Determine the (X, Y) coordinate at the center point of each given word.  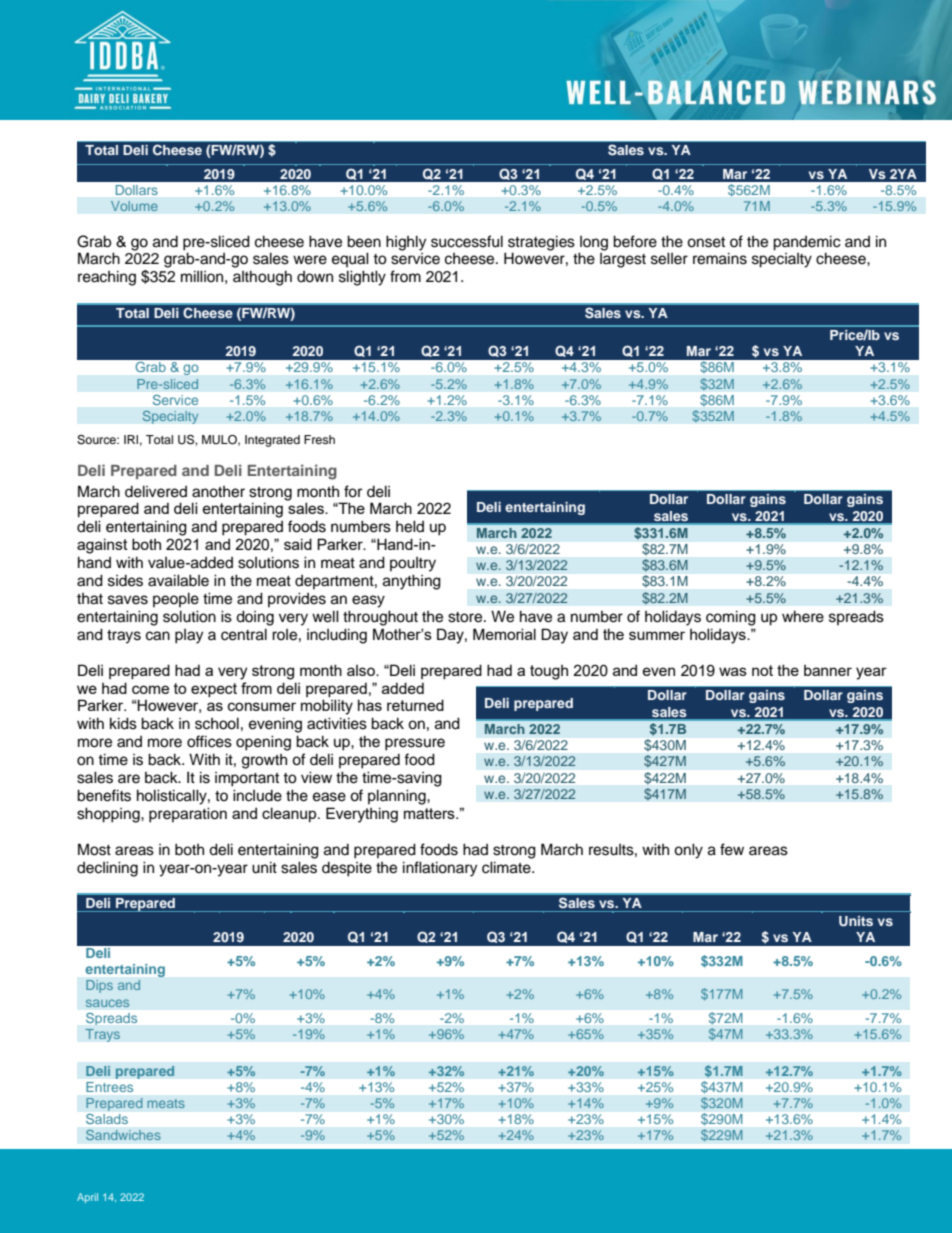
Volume (134, 206)
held (410, 526)
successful (467, 241)
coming (731, 618)
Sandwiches (123, 1135)
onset (706, 242)
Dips (99, 986)
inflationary (440, 869)
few (732, 849)
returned (415, 705)
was (733, 671)
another (218, 492)
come (150, 689)
